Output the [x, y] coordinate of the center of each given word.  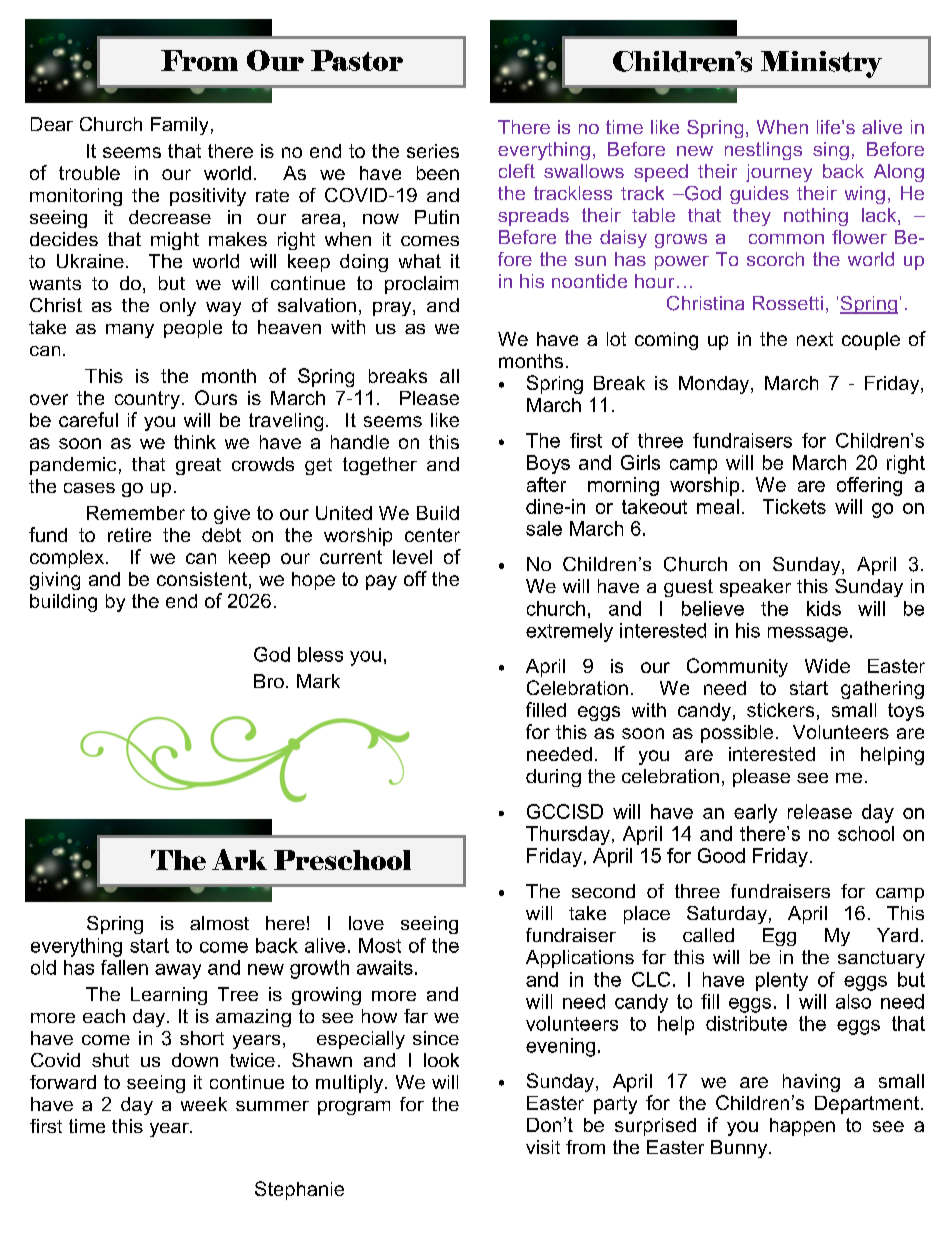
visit [543, 1147]
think [195, 442]
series [433, 151]
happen [802, 1127]
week [204, 1104]
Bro [269, 681]
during [553, 778]
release [820, 811]
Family [179, 126]
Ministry [821, 64]
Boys [548, 464]
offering [869, 486]
